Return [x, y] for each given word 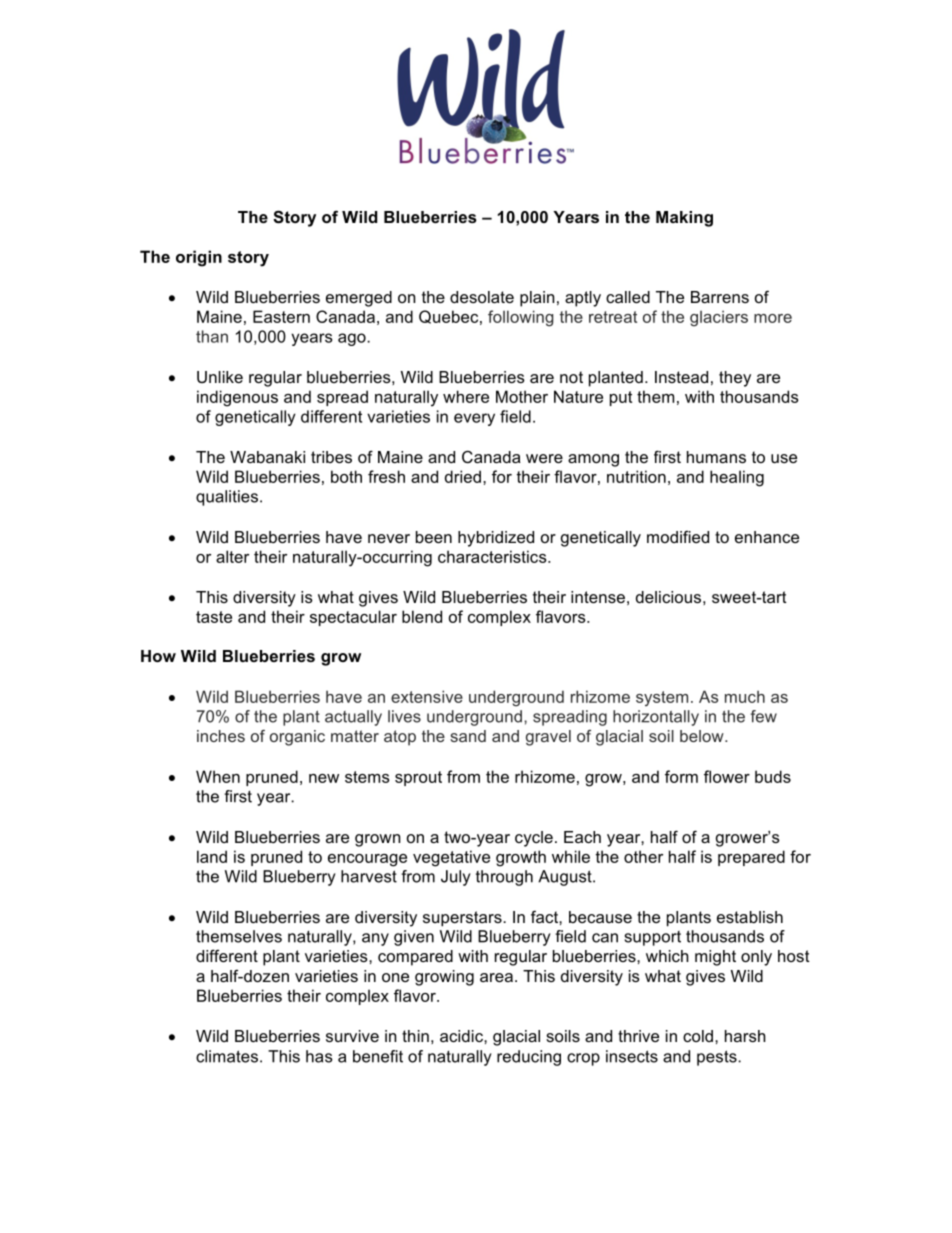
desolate [482, 297]
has [319, 1056]
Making [684, 219]
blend [422, 616]
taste [214, 617]
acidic [462, 1036]
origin [199, 258]
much [745, 696]
